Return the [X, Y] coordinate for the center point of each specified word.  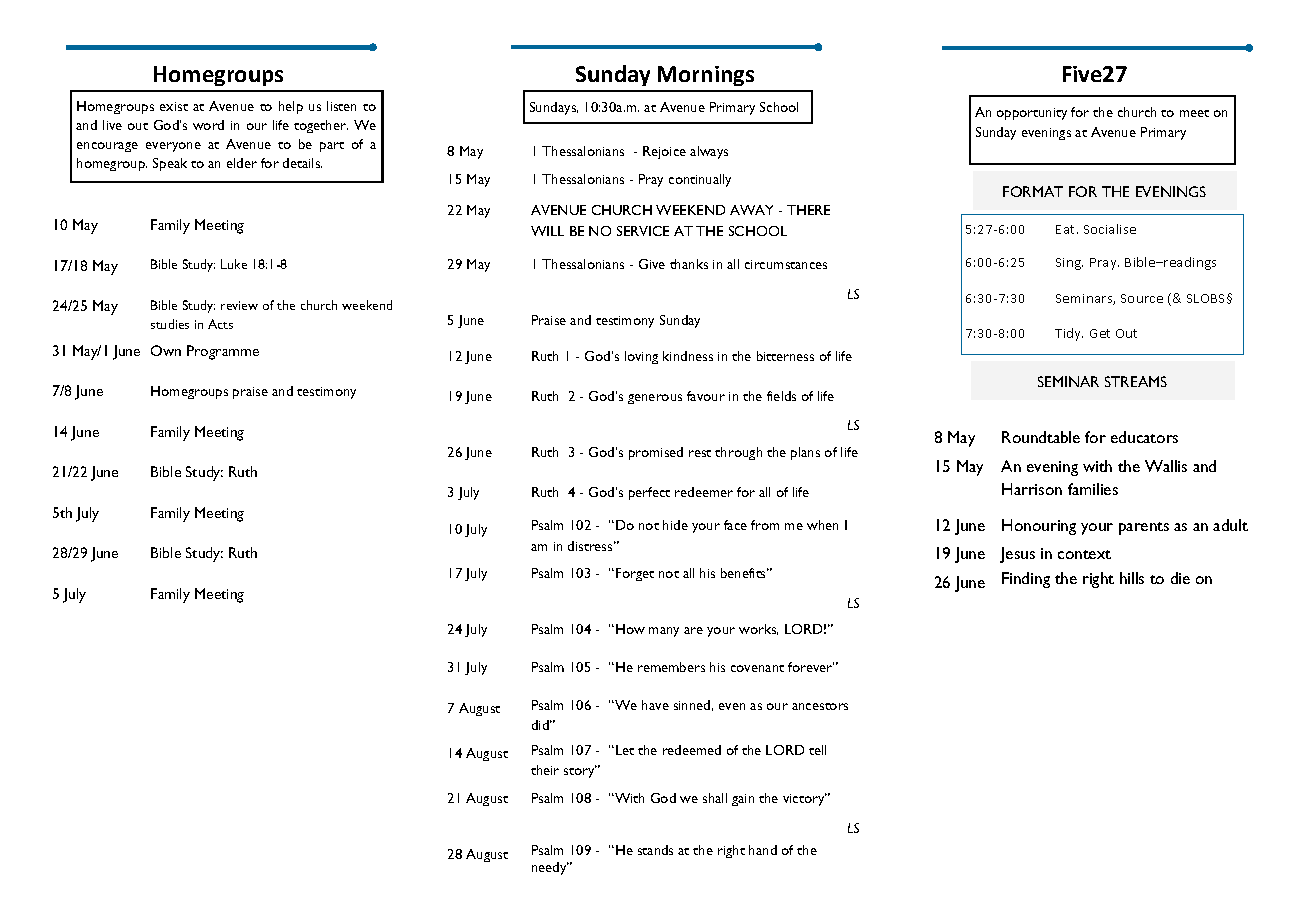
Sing [1069, 264]
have [655, 705]
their [545, 770]
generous [655, 399]
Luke [234, 264]
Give [652, 264]
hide [675, 525]
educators [1144, 437]
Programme [223, 352]
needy [550, 868]
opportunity [1032, 114]
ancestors [820, 706]
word [208, 125]
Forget [635, 574]
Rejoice [664, 152]
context [1084, 554]
